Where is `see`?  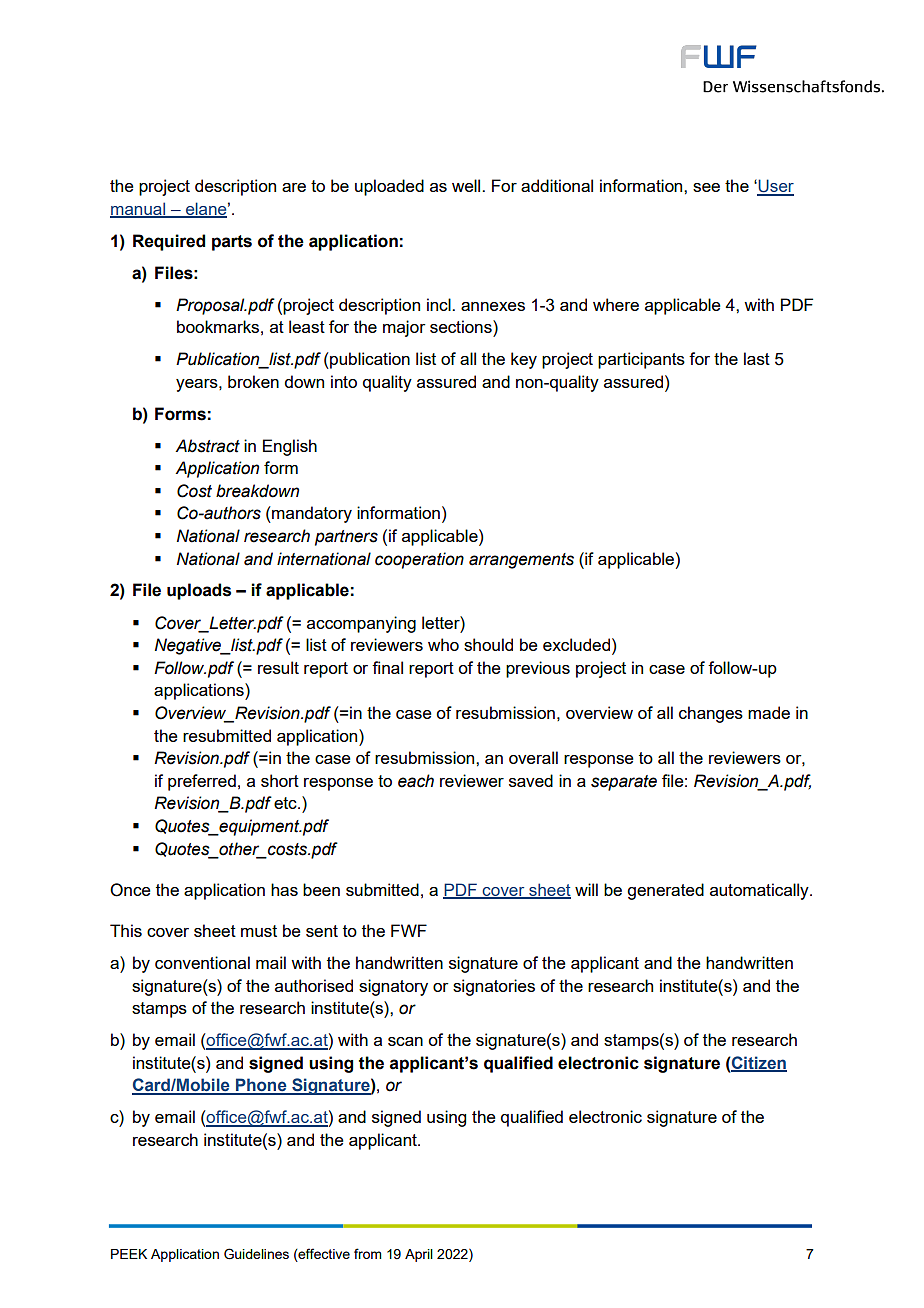 see is located at coordinates (706, 187).
